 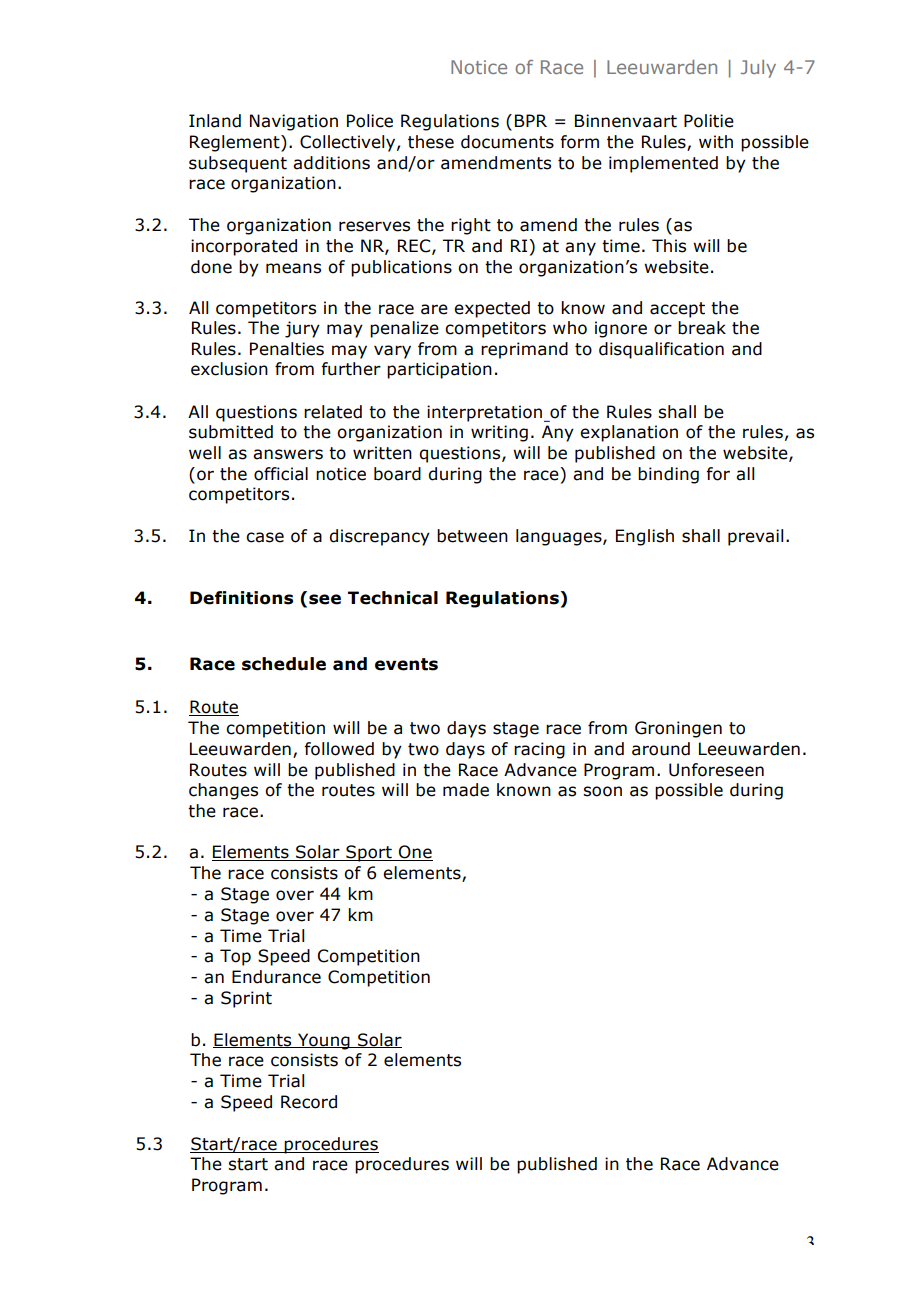 I want to click on documents, so click(x=507, y=142).
